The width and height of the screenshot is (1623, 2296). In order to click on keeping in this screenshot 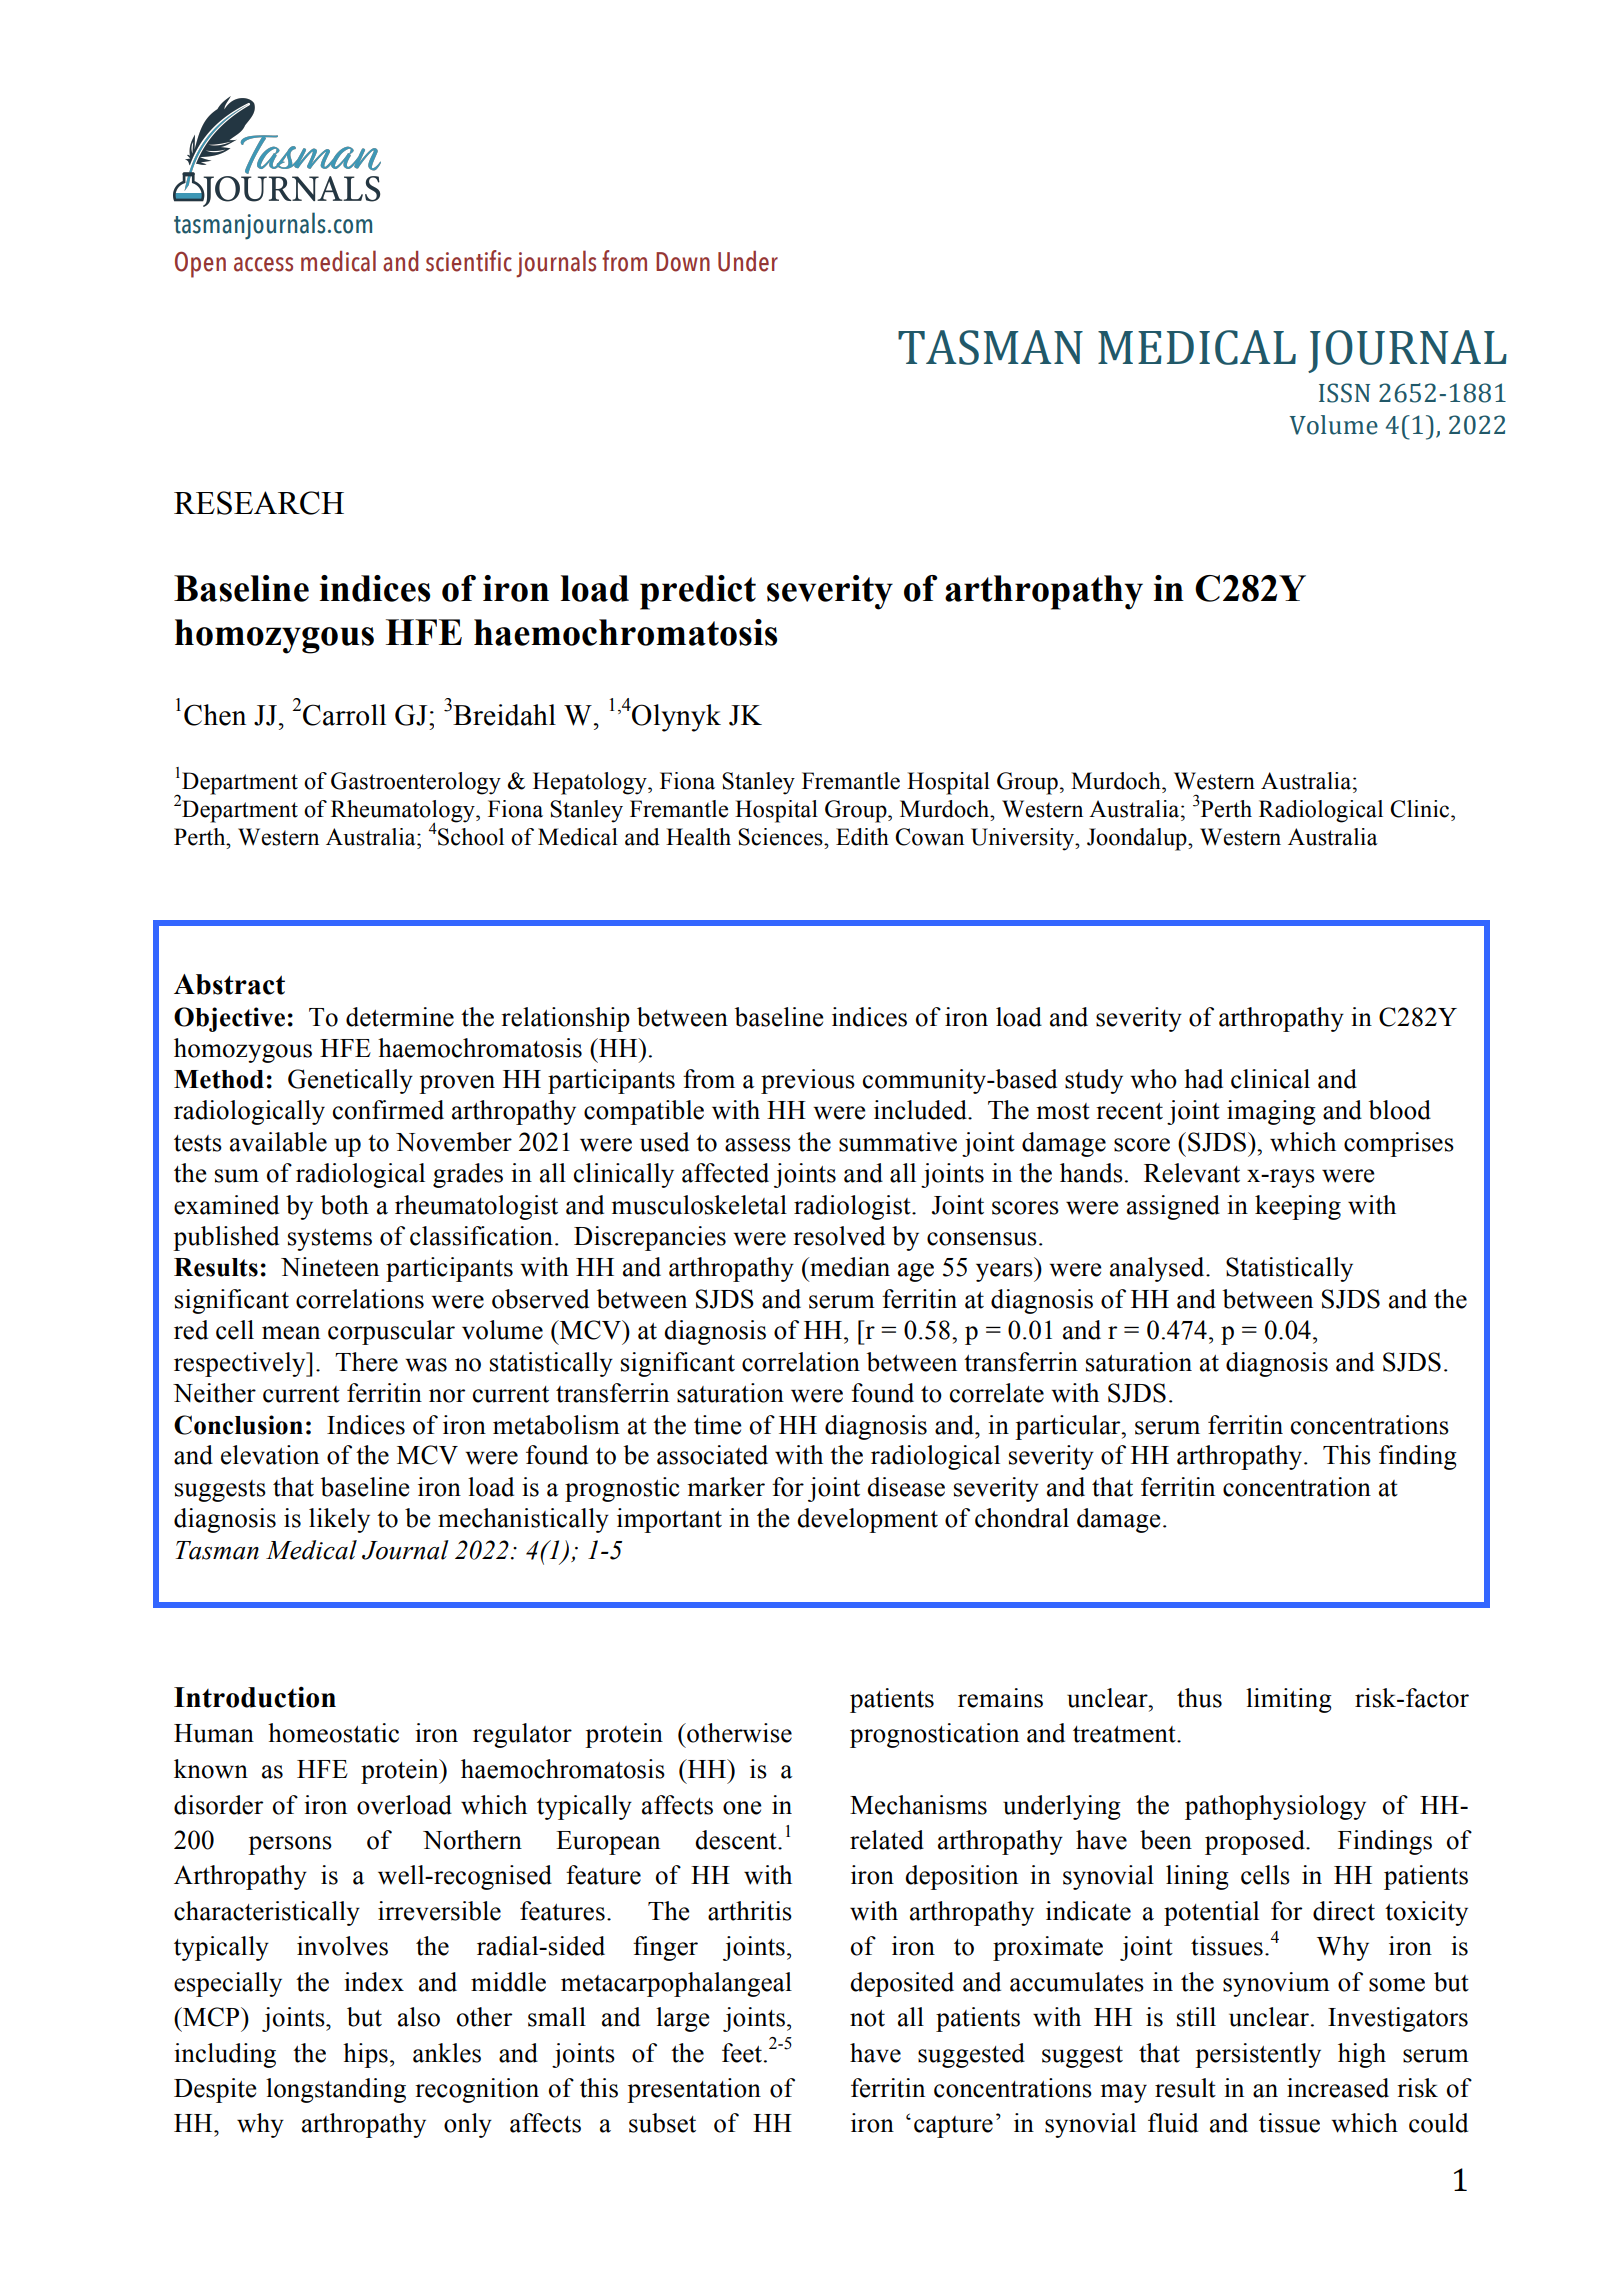, I will do `click(1298, 1207)`.
